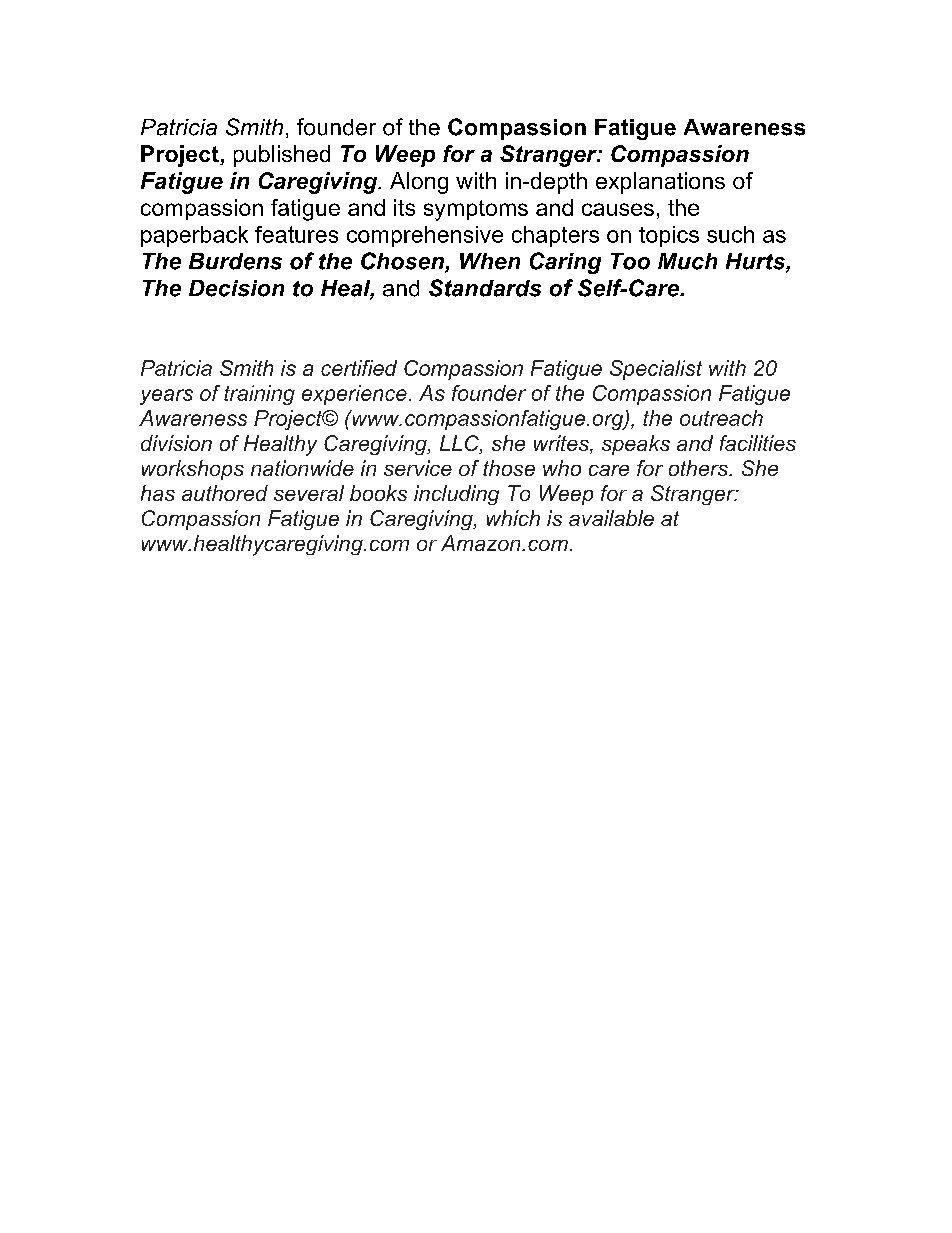 This screenshot has width=952, height=1233. I want to click on Specialist, so click(656, 370).
